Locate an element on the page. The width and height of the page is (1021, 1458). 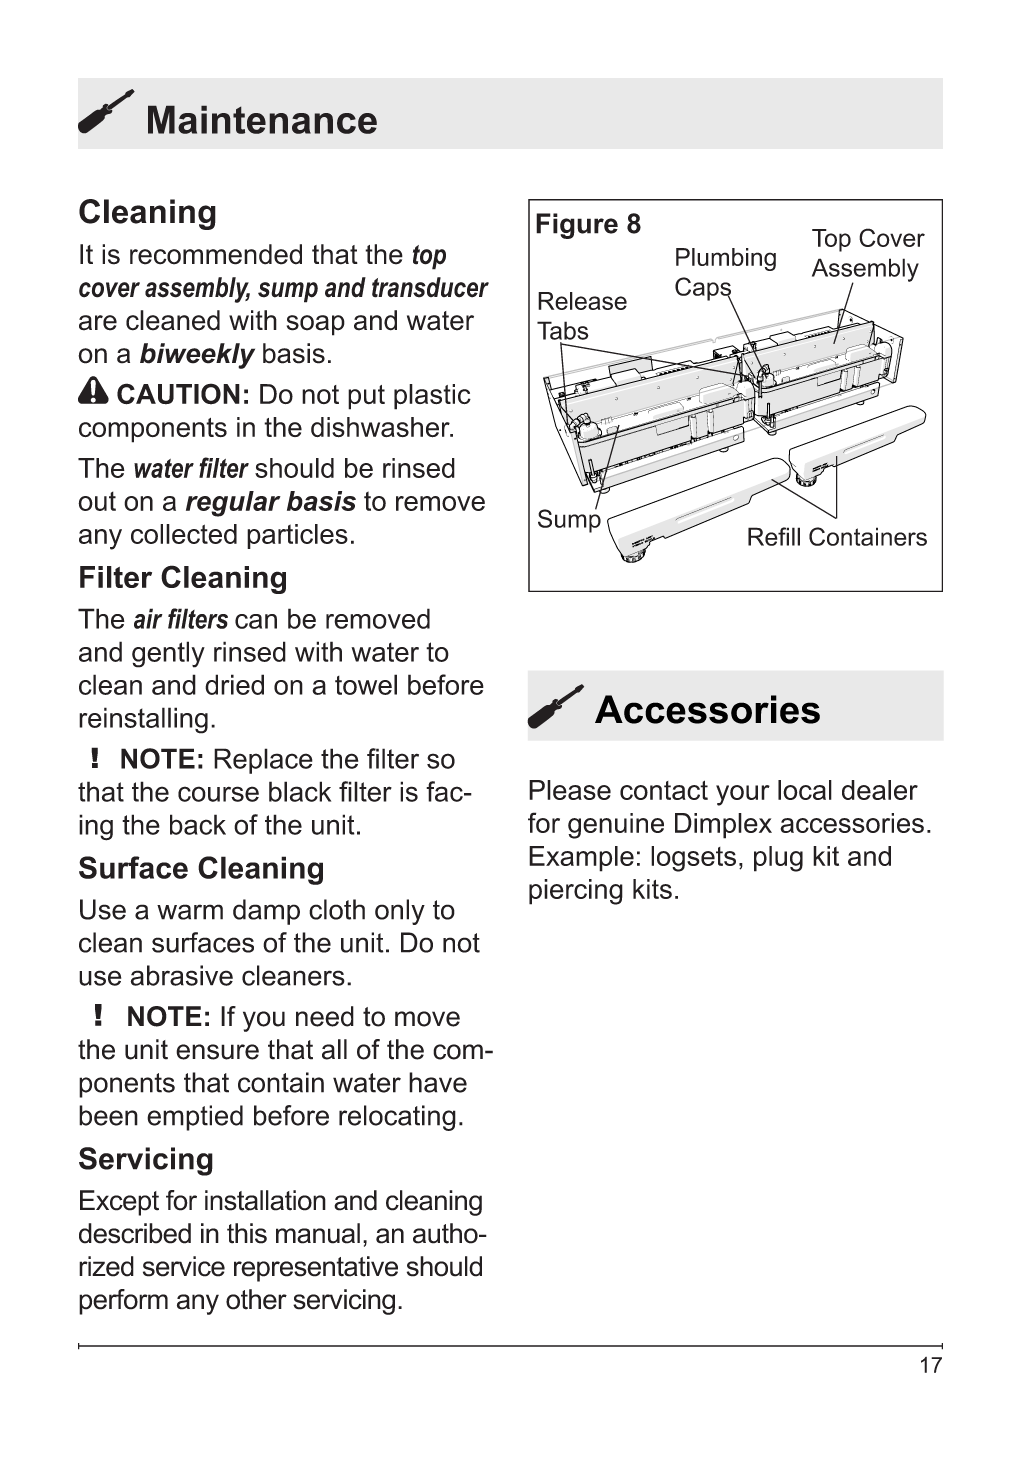
back is located at coordinates (198, 824).
